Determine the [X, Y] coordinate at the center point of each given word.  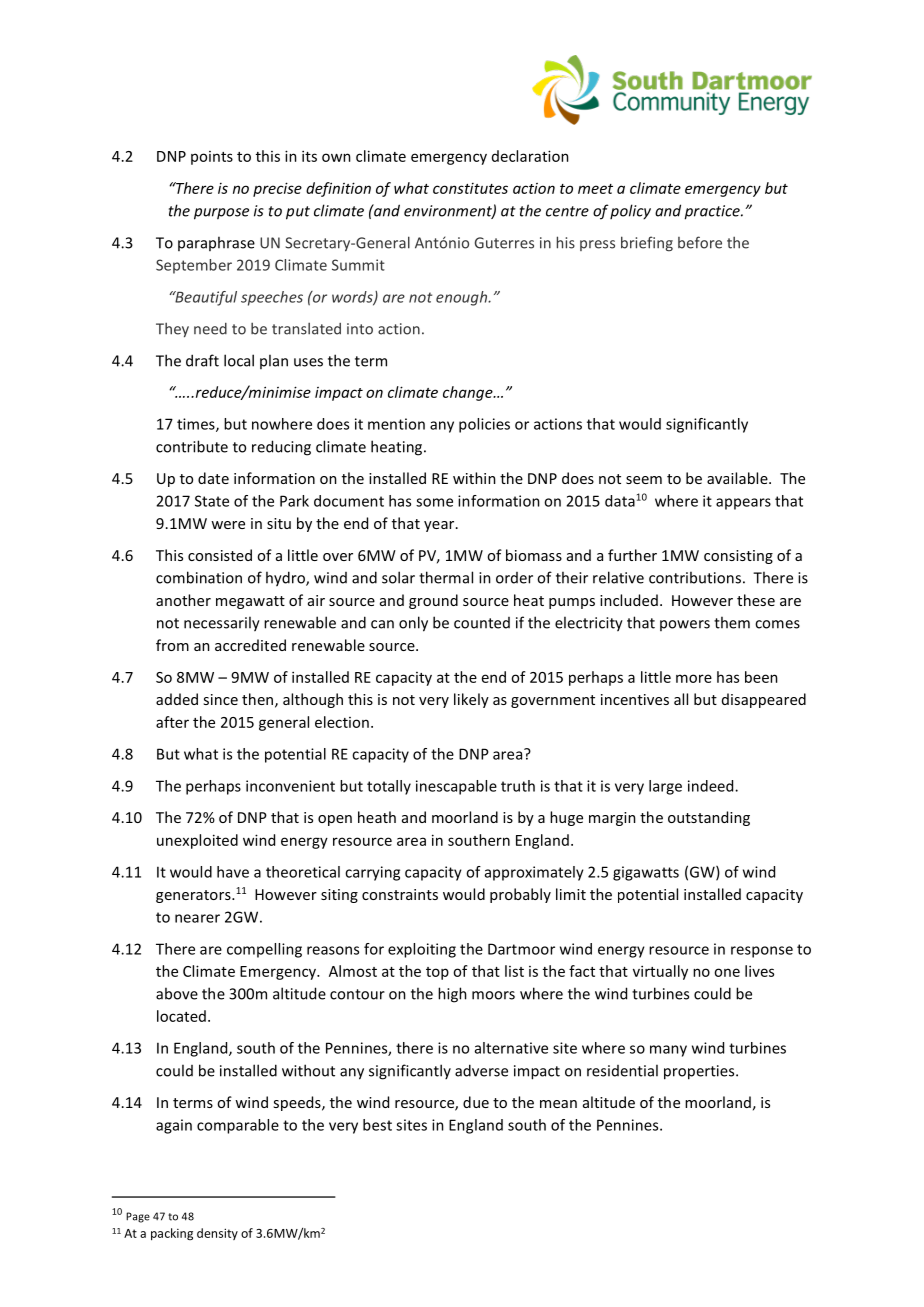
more [694, 678]
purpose [221, 214]
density [217, 1234]
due [476, 1102]
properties [700, 1072]
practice [713, 212]
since [220, 699]
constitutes [470, 188]
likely [471, 700]
